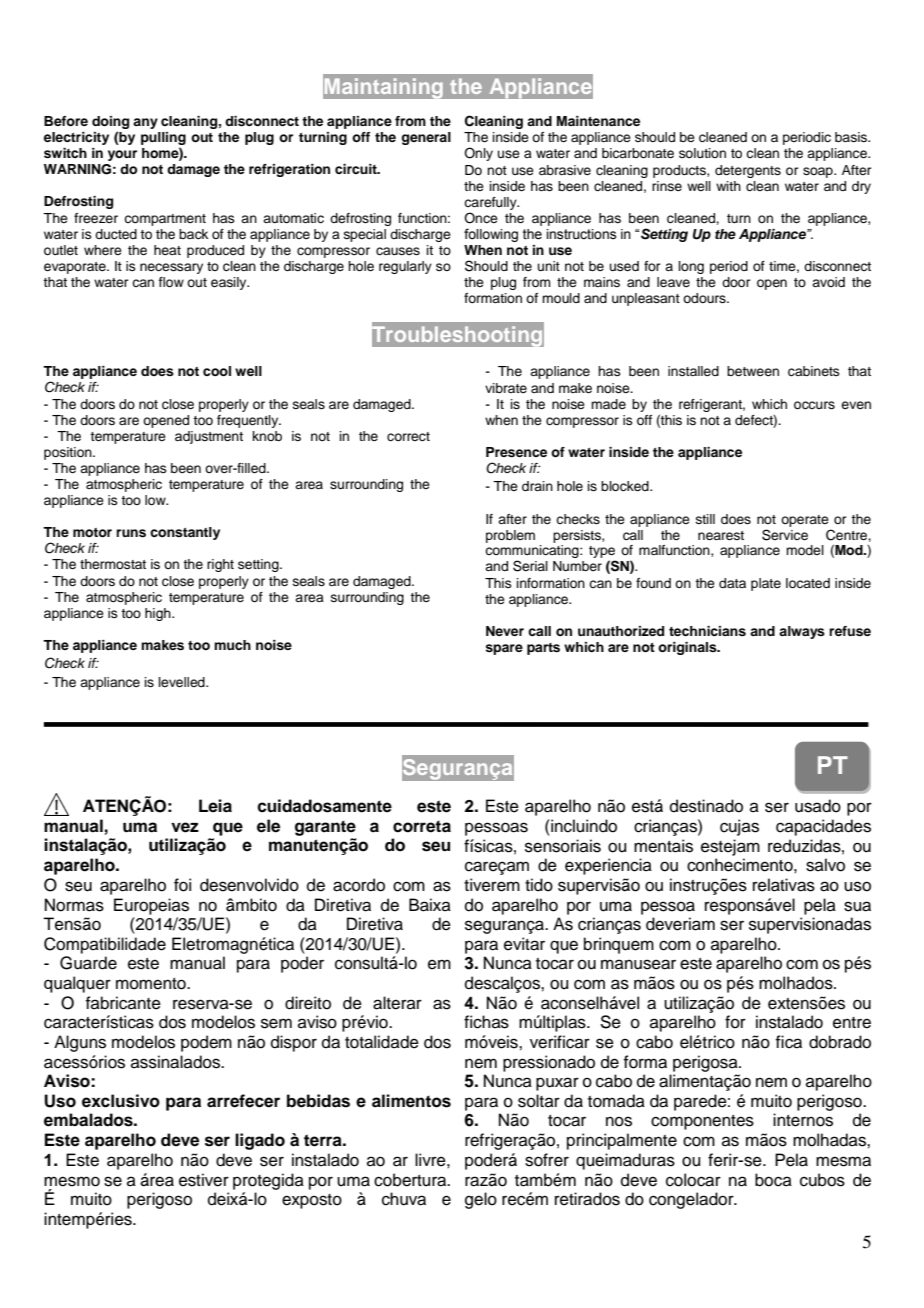  What do you see at coordinates (773, 1180) in the page?
I see `boca` at bounding box center [773, 1180].
